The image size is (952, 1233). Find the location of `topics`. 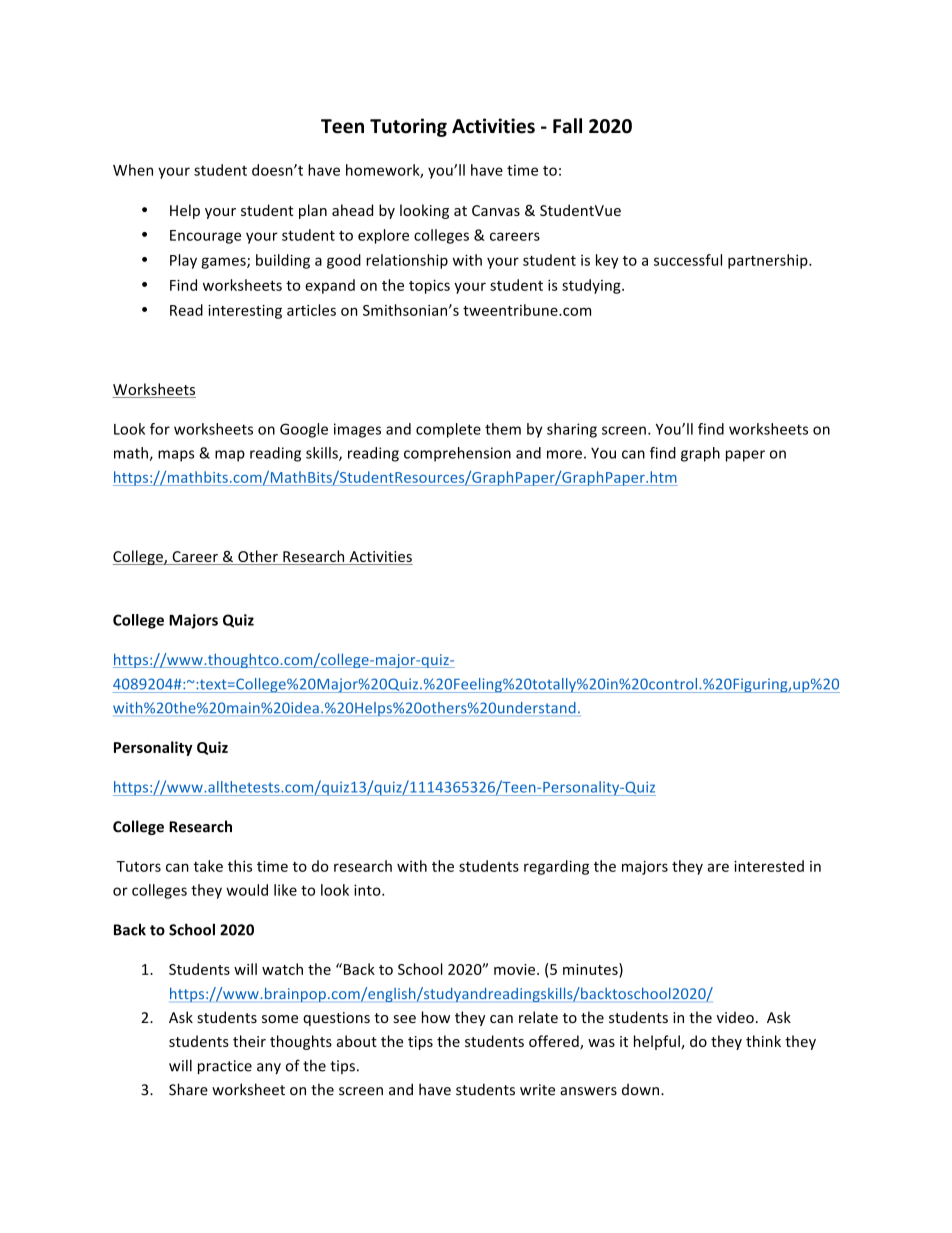

topics is located at coordinates (429, 286).
